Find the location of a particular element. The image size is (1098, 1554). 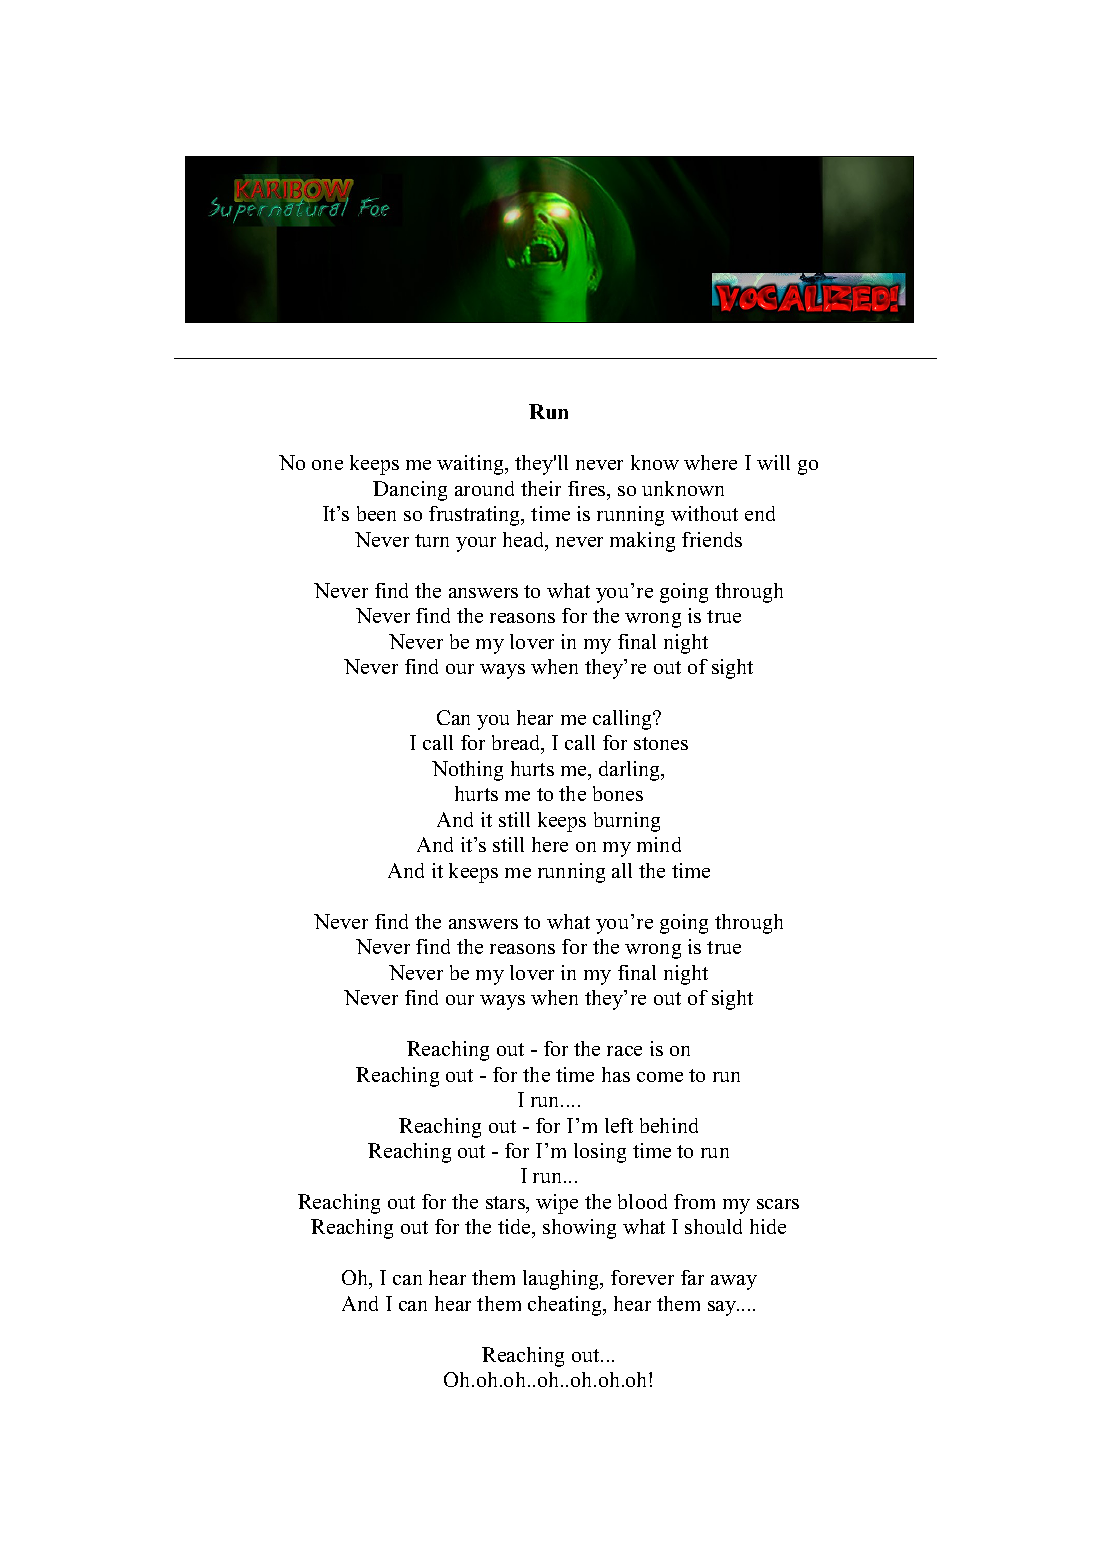

bones is located at coordinates (618, 793).
